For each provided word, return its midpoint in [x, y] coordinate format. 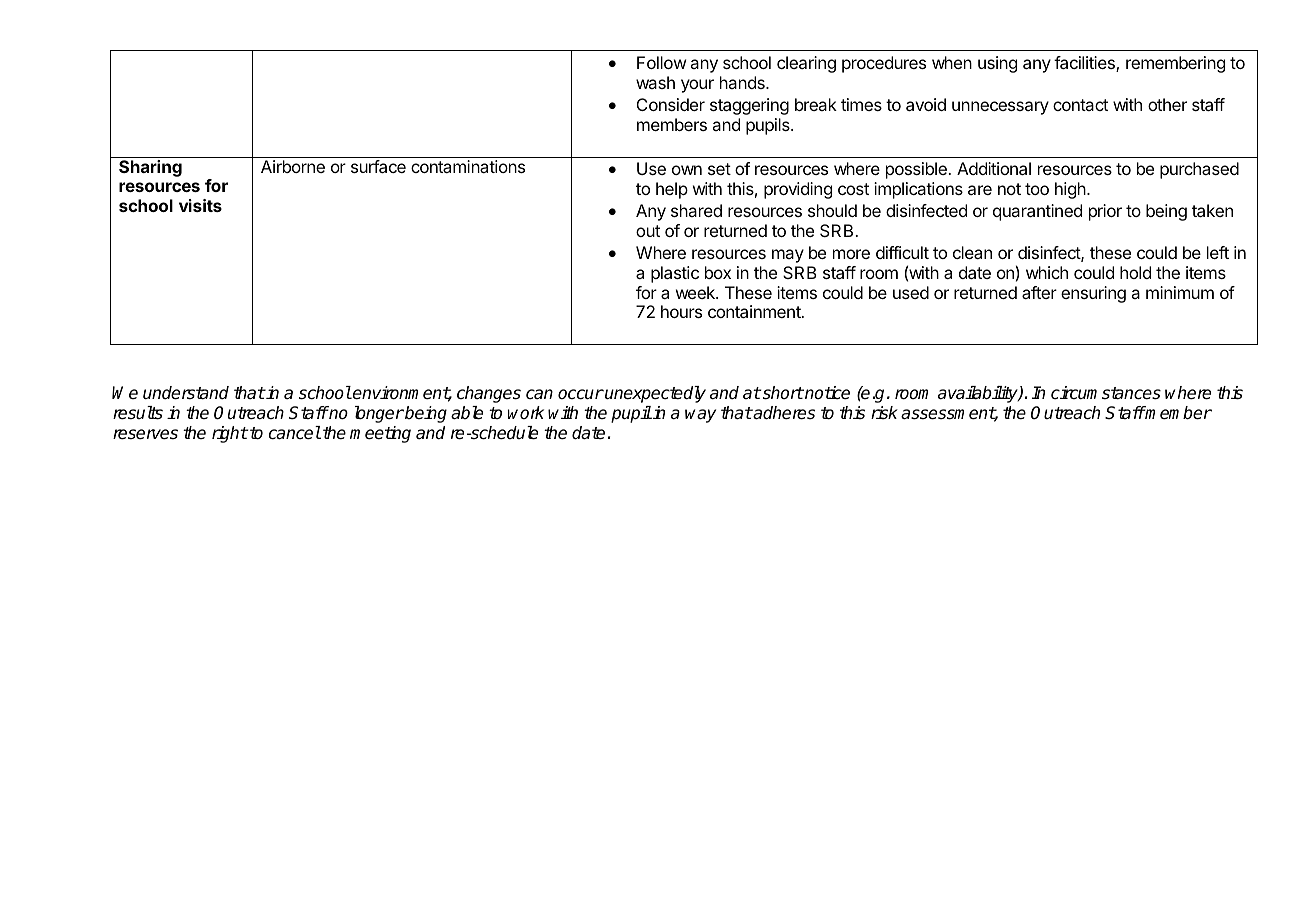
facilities [1085, 64]
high [1071, 190]
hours [681, 311]
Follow [661, 62]
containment [755, 311]
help [672, 190]
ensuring [1093, 294]
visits [200, 205]
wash [655, 82]
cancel [295, 433]
